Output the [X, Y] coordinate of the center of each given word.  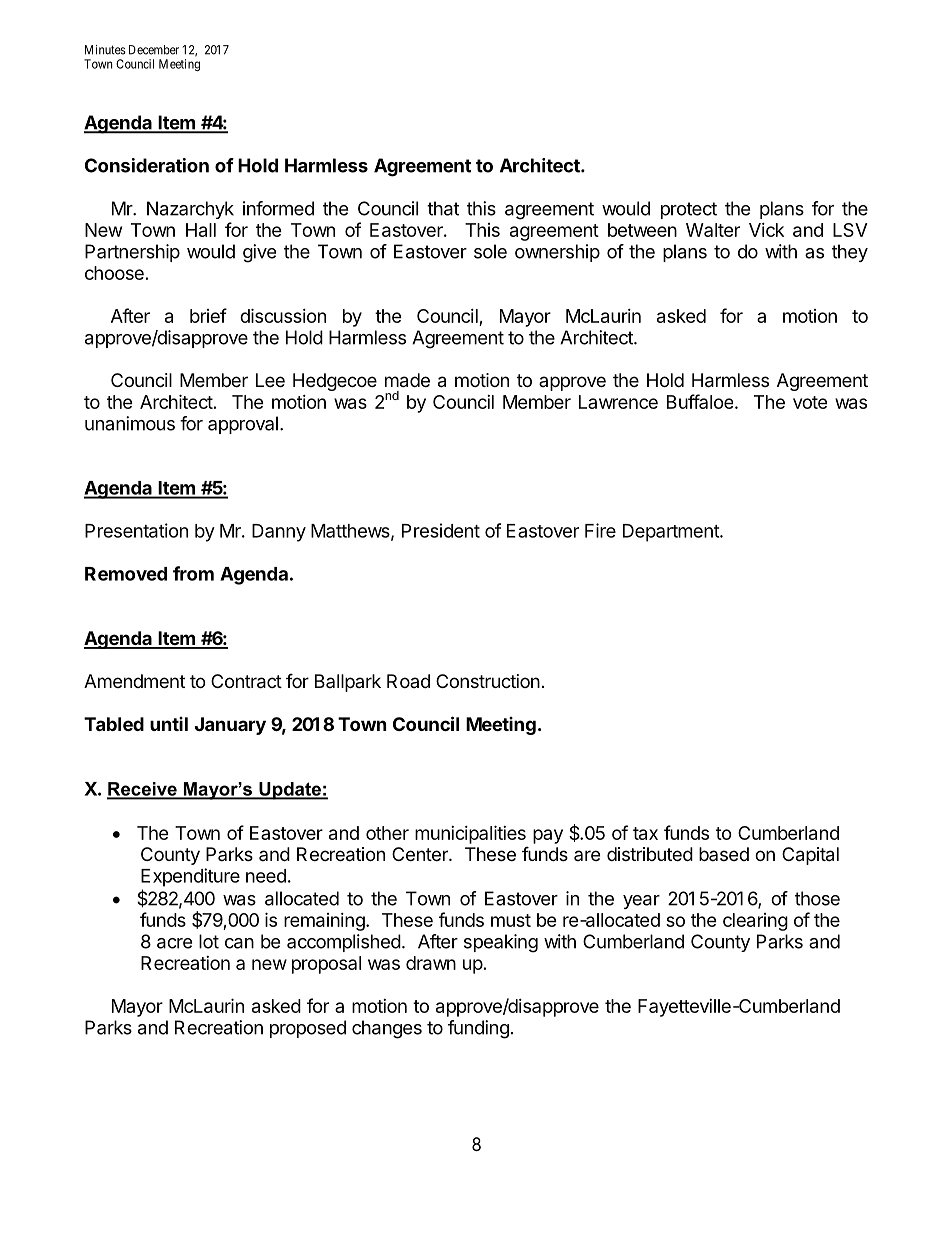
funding [478, 1029]
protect [689, 210]
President [441, 530]
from [193, 573]
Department [672, 533]
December [154, 50]
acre [174, 943]
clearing [755, 922]
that [443, 208]
